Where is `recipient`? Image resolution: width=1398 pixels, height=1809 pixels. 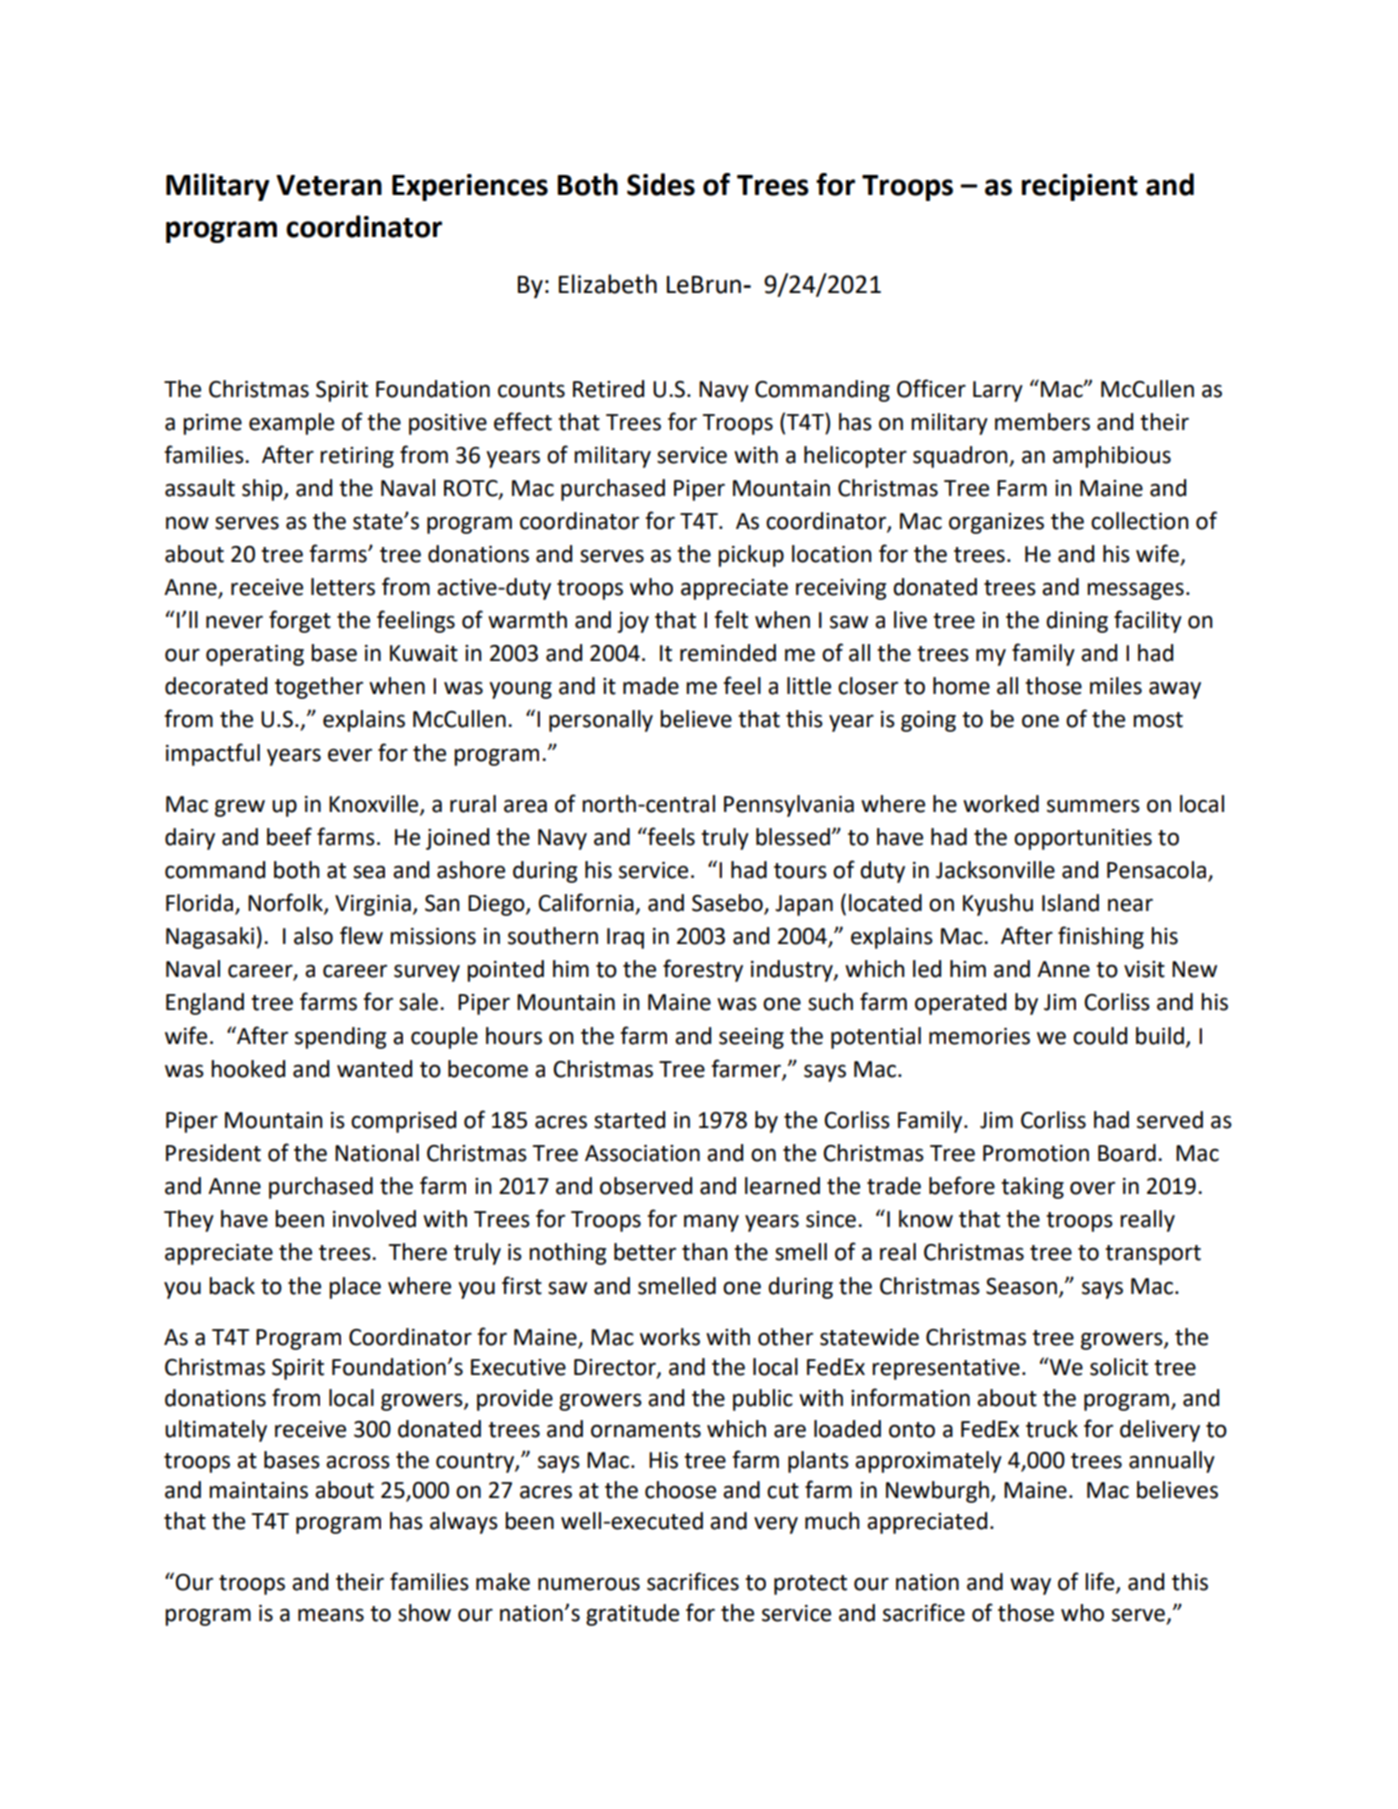 recipient is located at coordinates (1080, 187).
